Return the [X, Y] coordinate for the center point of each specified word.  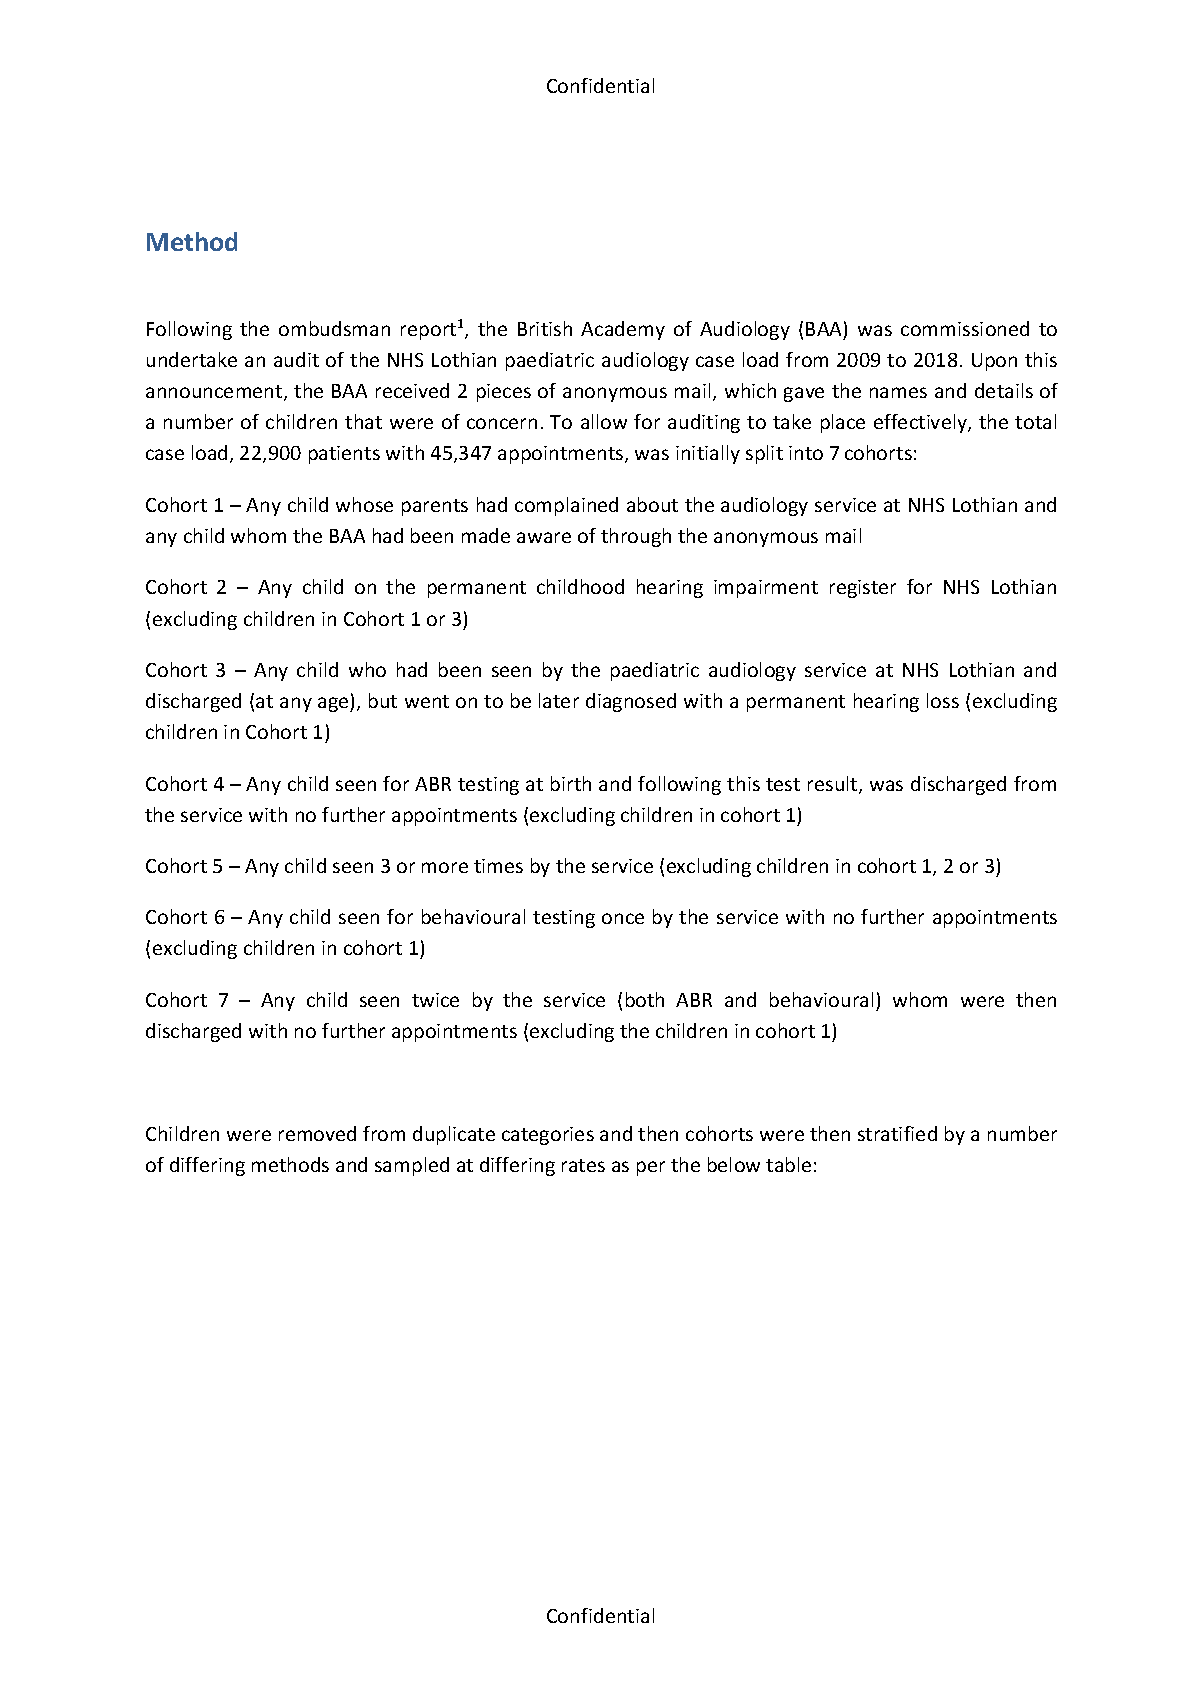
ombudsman [334, 328]
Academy [623, 330]
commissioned [965, 328]
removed [317, 1133]
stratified [897, 1133]
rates [583, 1165]
